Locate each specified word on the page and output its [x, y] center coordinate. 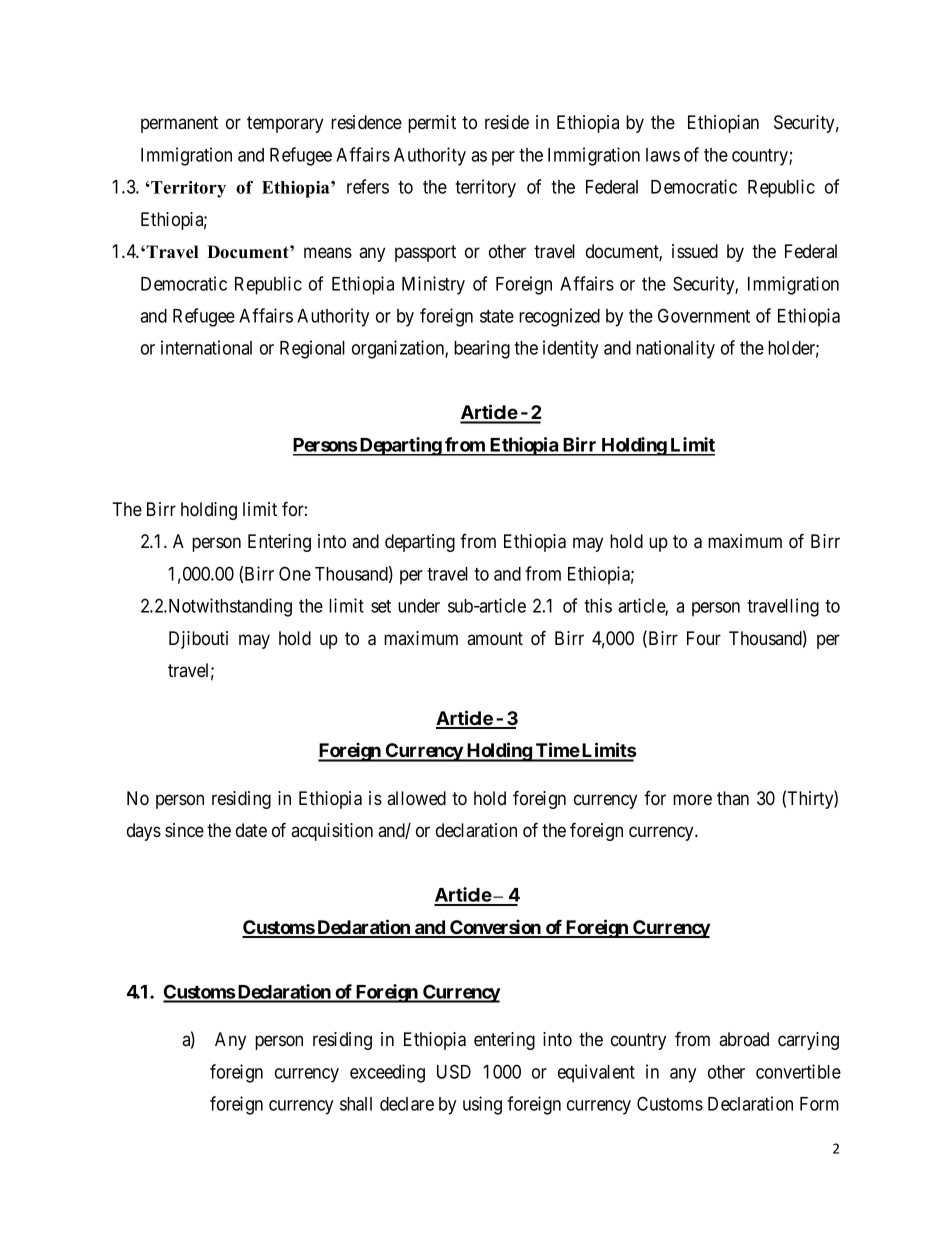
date [251, 830]
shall [356, 1104]
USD [454, 1071]
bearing [482, 349]
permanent [179, 124]
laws [663, 155]
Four [704, 638]
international [206, 347]
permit [432, 124]
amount [495, 639]
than [733, 798]
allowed [416, 798]
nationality [675, 349]
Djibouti [198, 640]
